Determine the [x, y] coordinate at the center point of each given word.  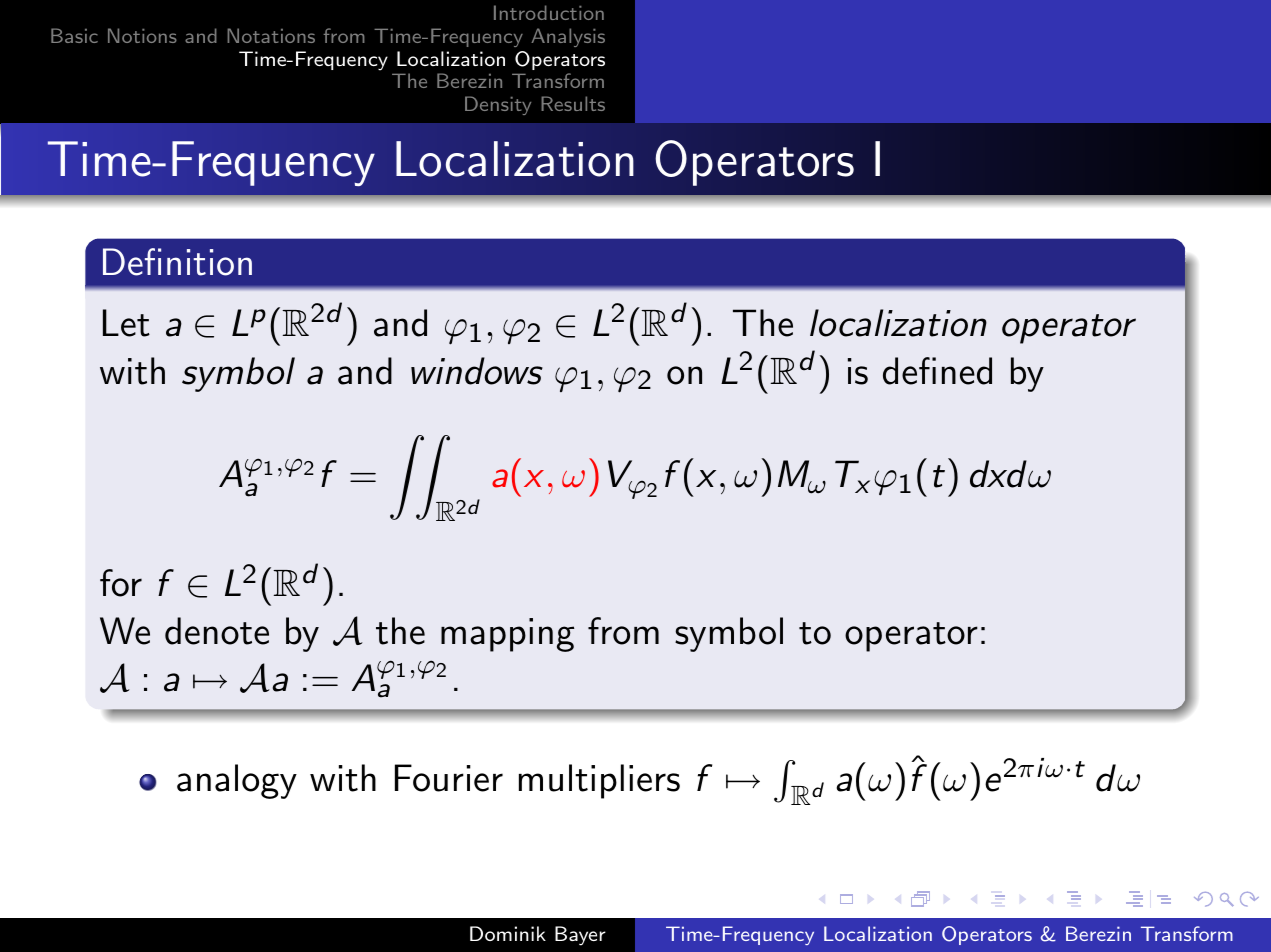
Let [126, 323]
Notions [142, 35]
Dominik [508, 933]
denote [217, 631]
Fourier [449, 778]
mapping [507, 635]
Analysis [568, 37]
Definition [177, 262]
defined [937, 371]
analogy [237, 781]
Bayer [580, 936]
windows [477, 371]
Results [573, 103]
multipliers [599, 781]
